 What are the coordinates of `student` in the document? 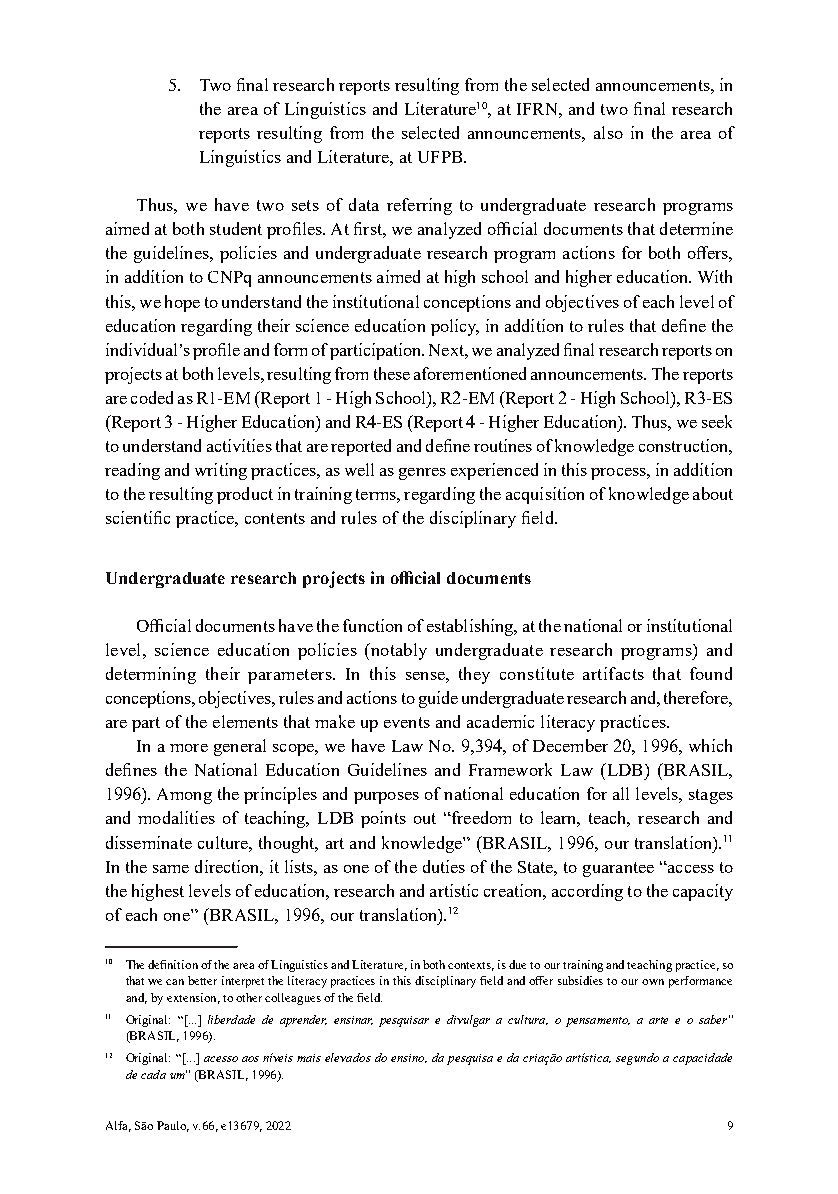 It's located at (236, 228).
